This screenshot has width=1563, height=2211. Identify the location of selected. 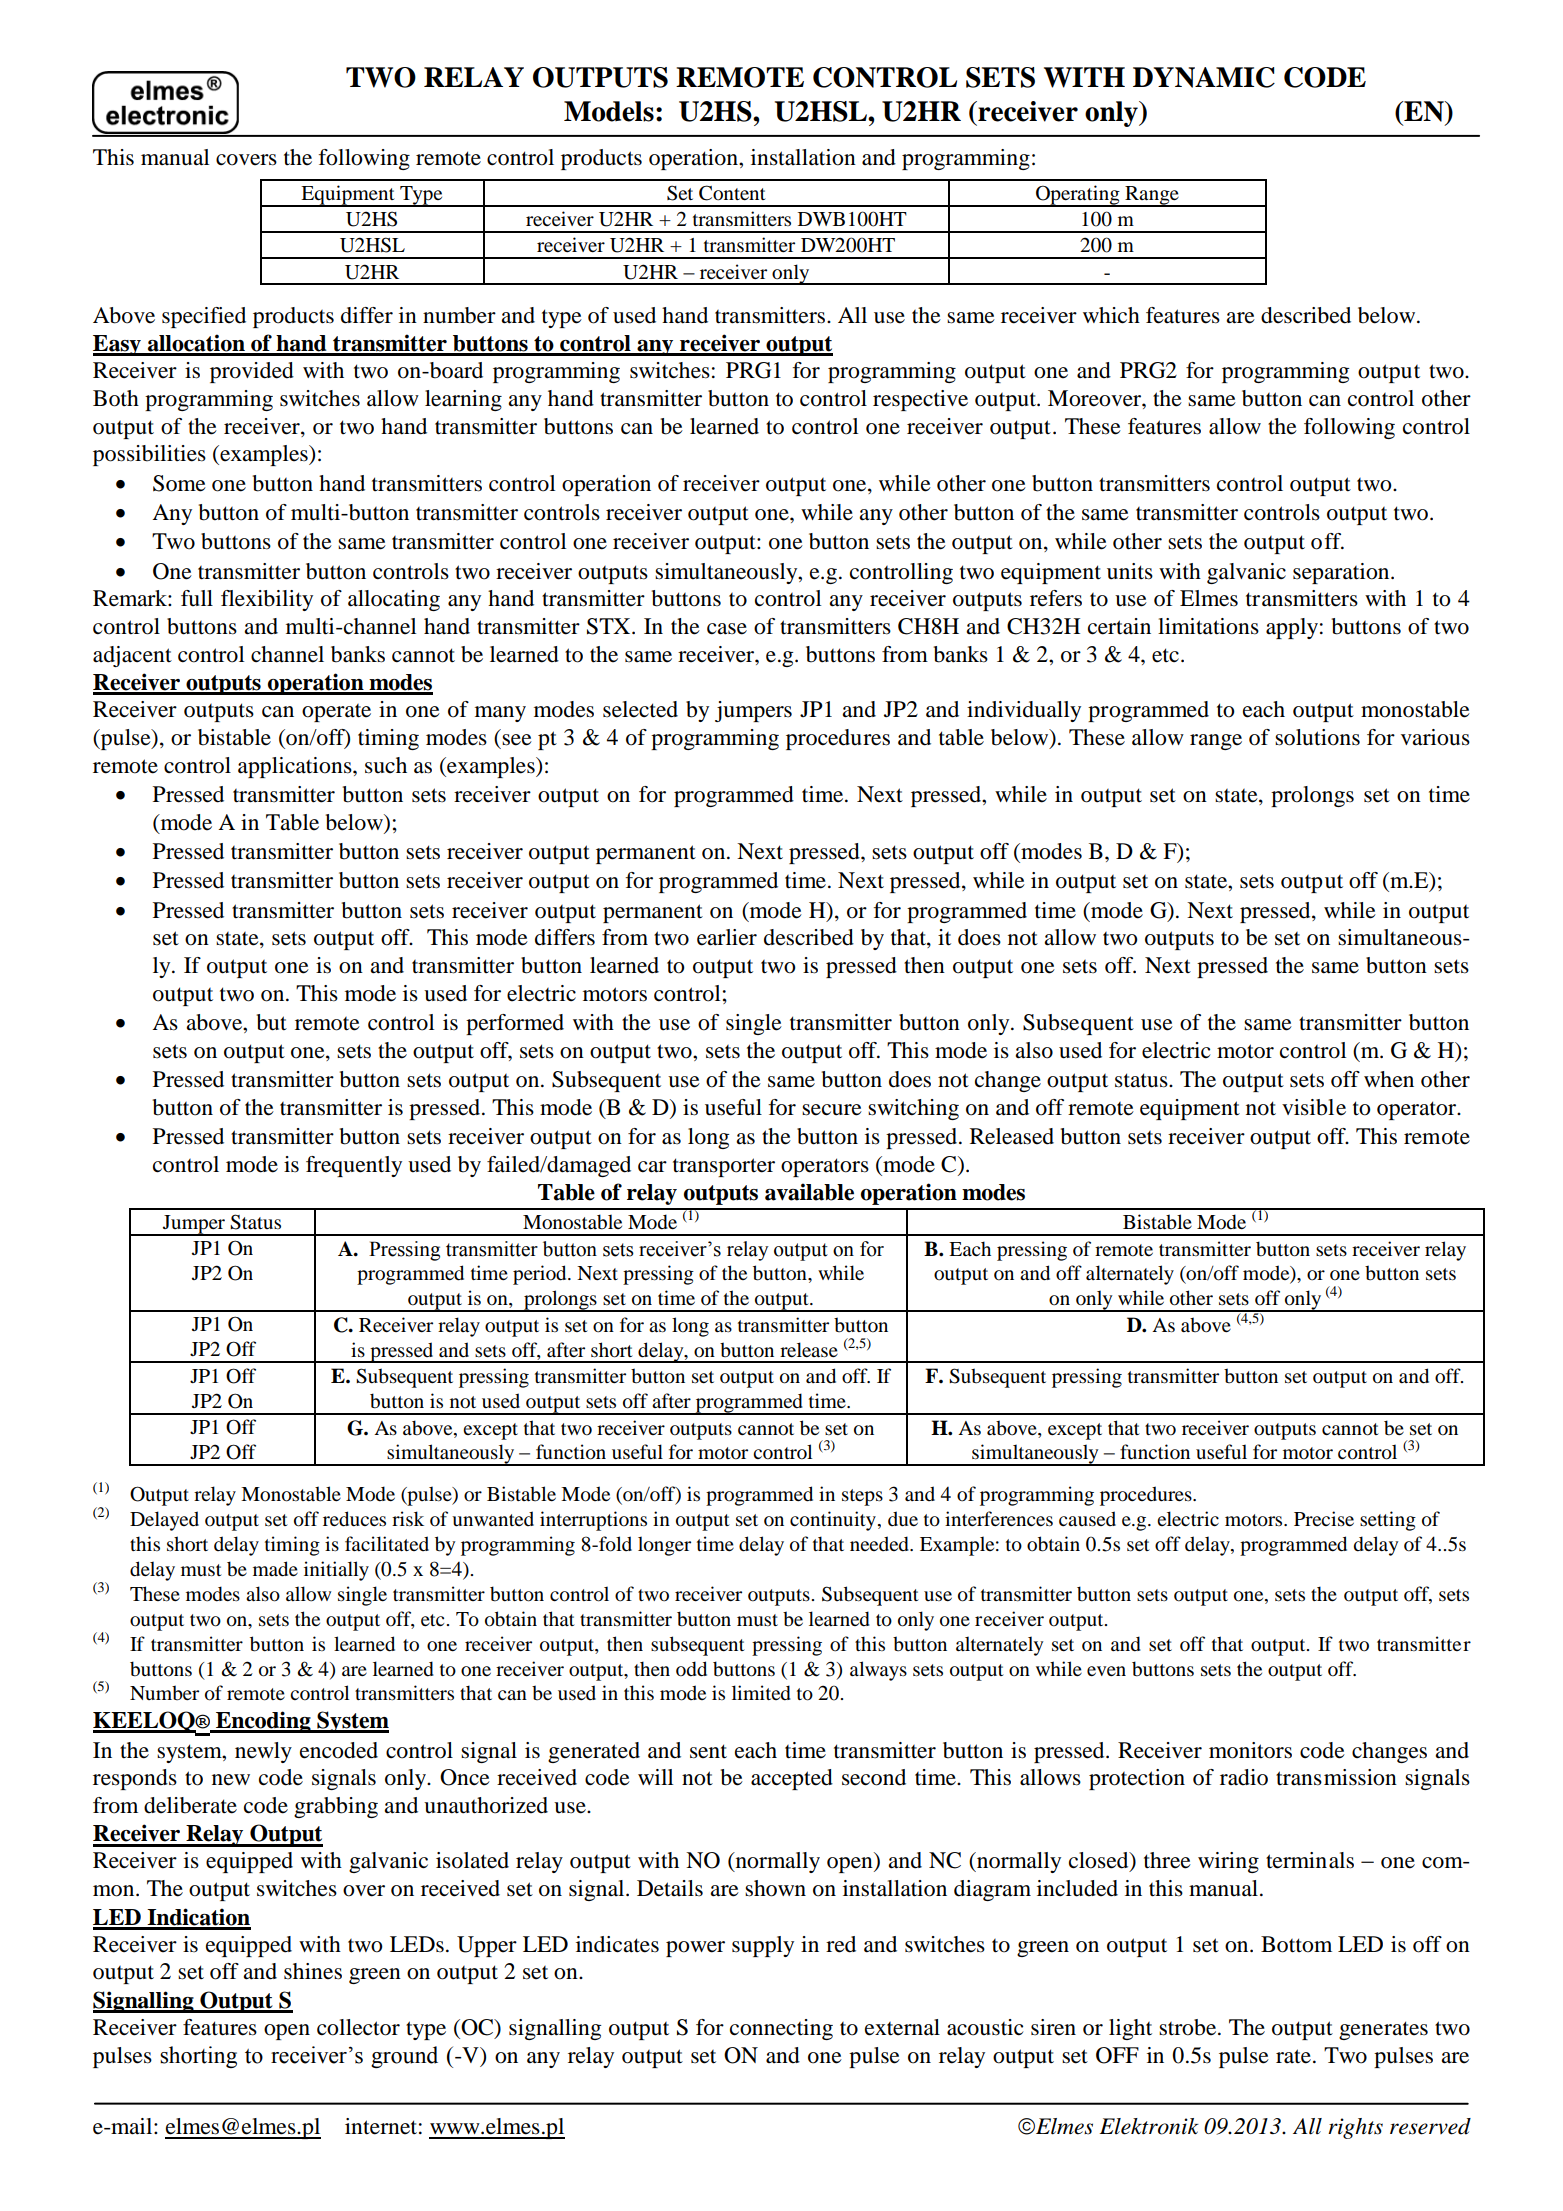
(640, 709).
